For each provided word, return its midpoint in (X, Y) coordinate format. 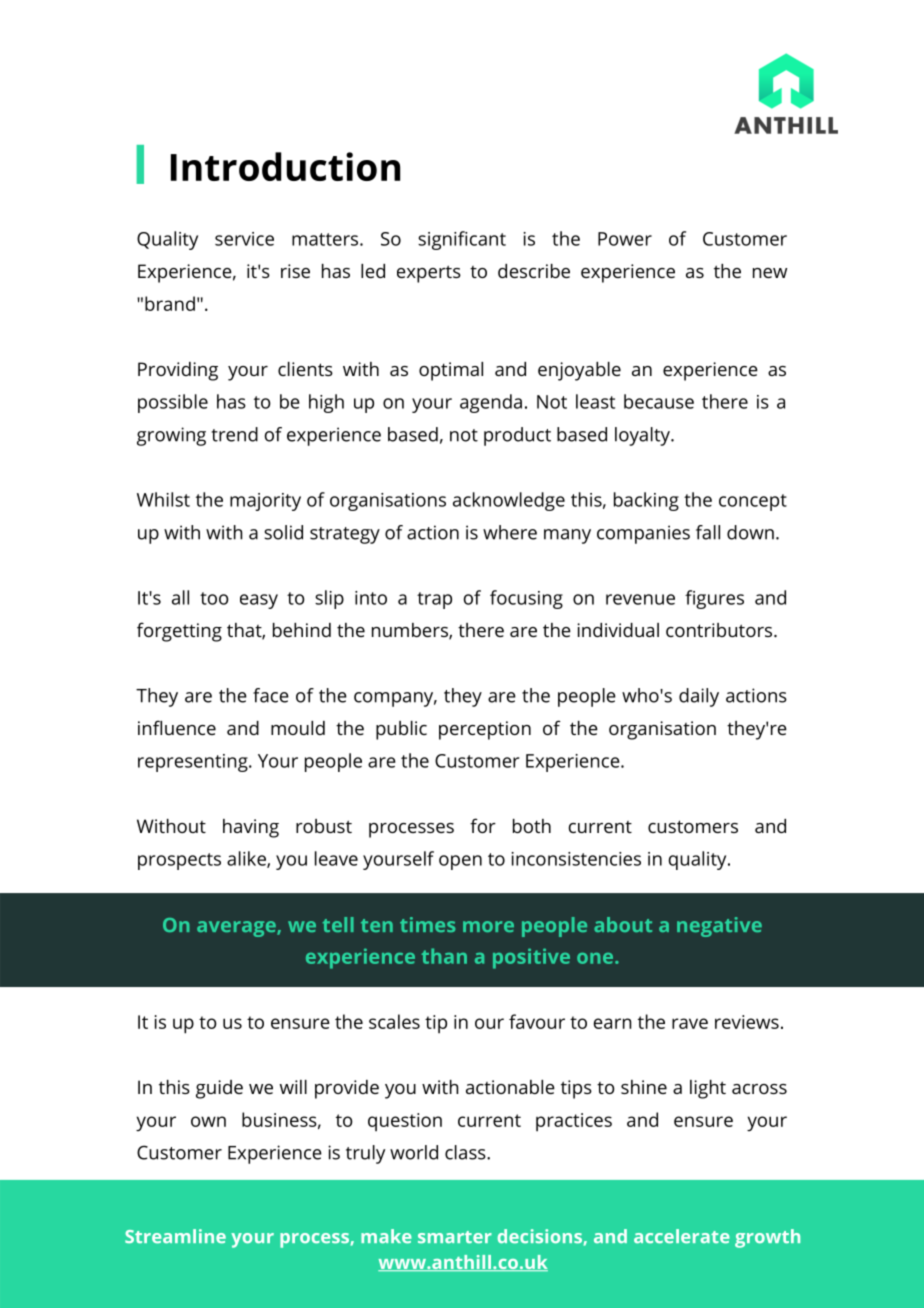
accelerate (682, 1236)
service (244, 239)
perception (485, 730)
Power (625, 239)
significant (462, 240)
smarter (455, 1237)
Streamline (175, 1236)
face (271, 695)
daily (699, 697)
